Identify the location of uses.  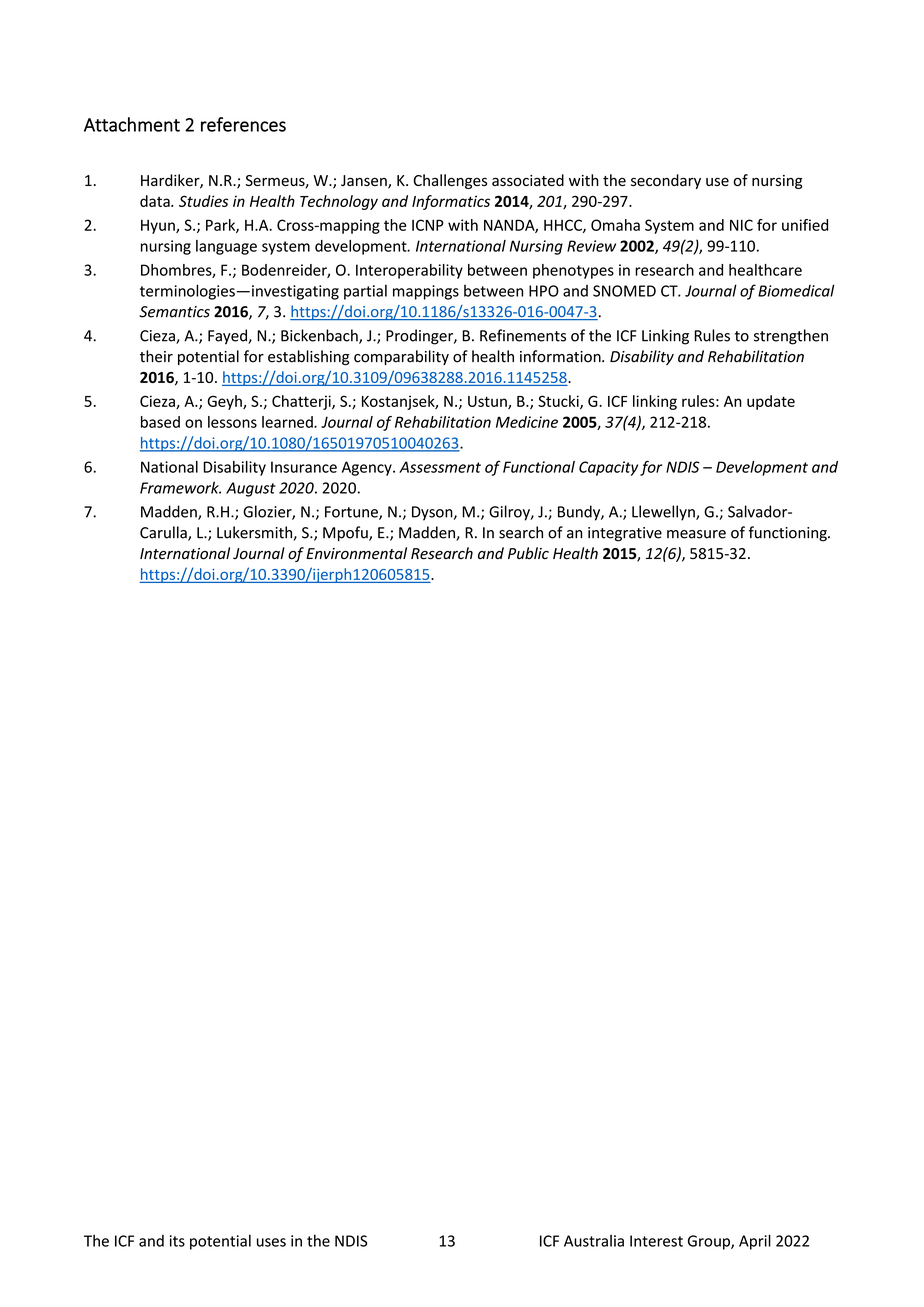
(271, 1242).
